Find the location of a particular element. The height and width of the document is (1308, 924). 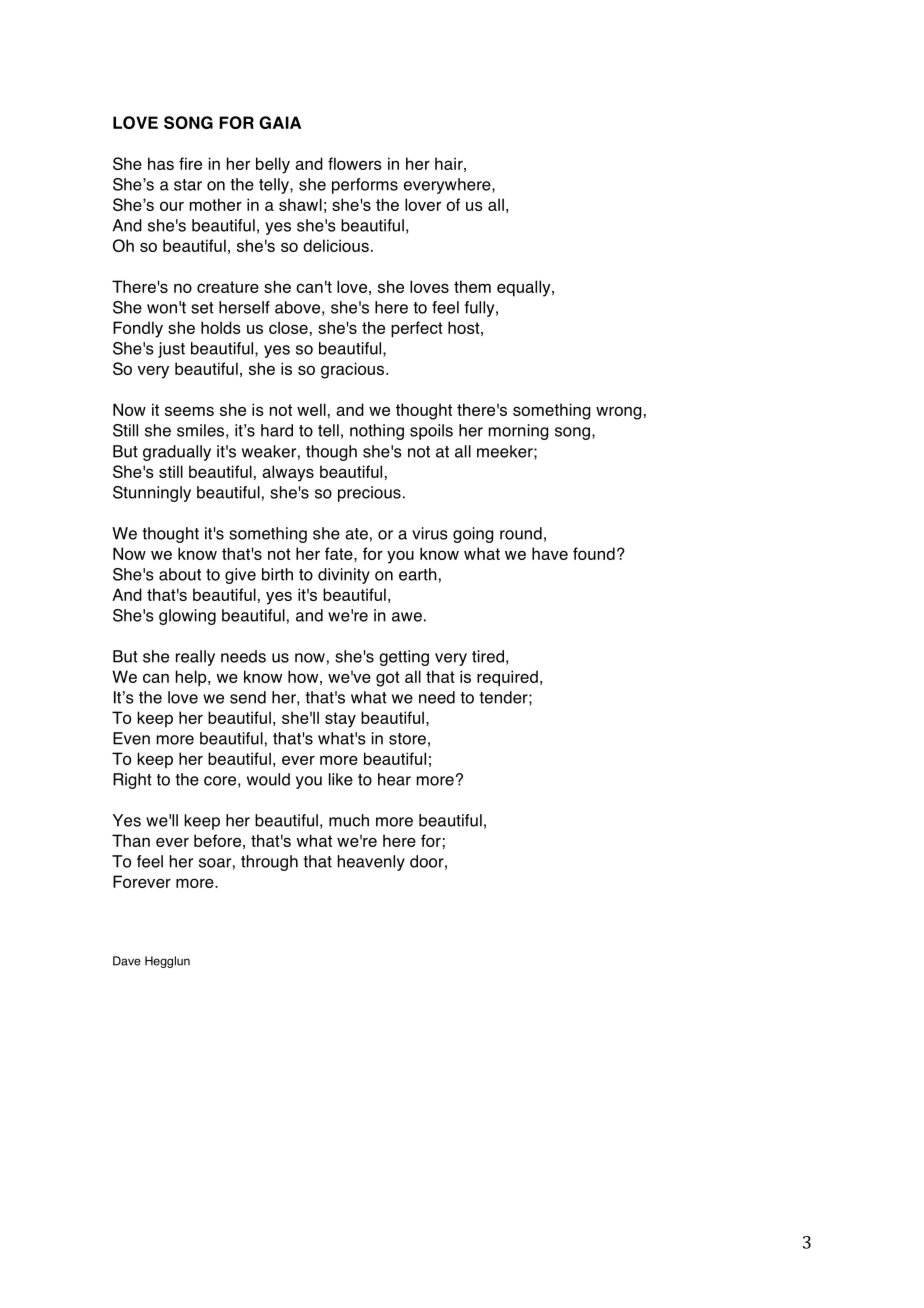

them is located at coordinates (472, 286).
